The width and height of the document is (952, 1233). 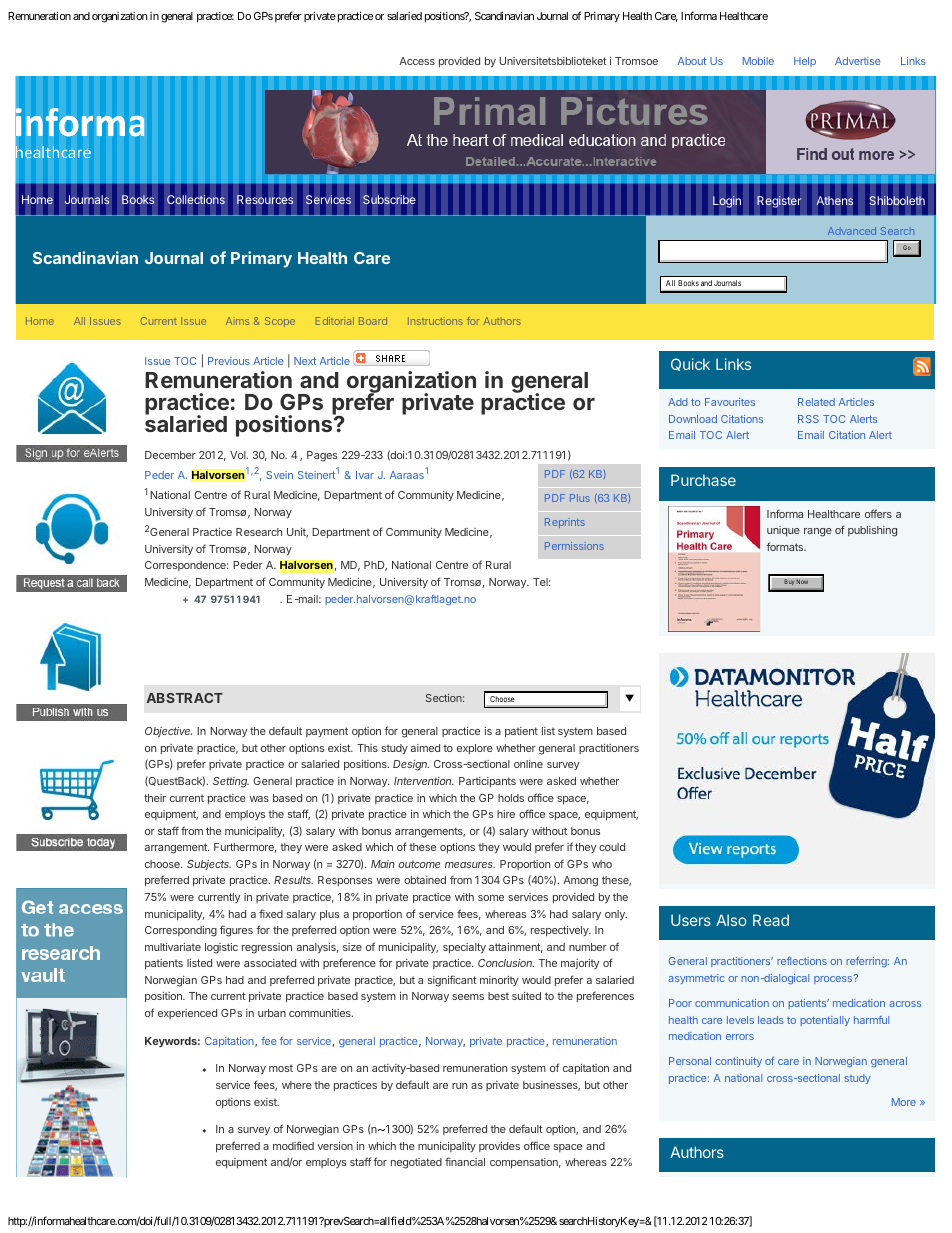 I want to click on provides, so click(x=499, y=1147).
